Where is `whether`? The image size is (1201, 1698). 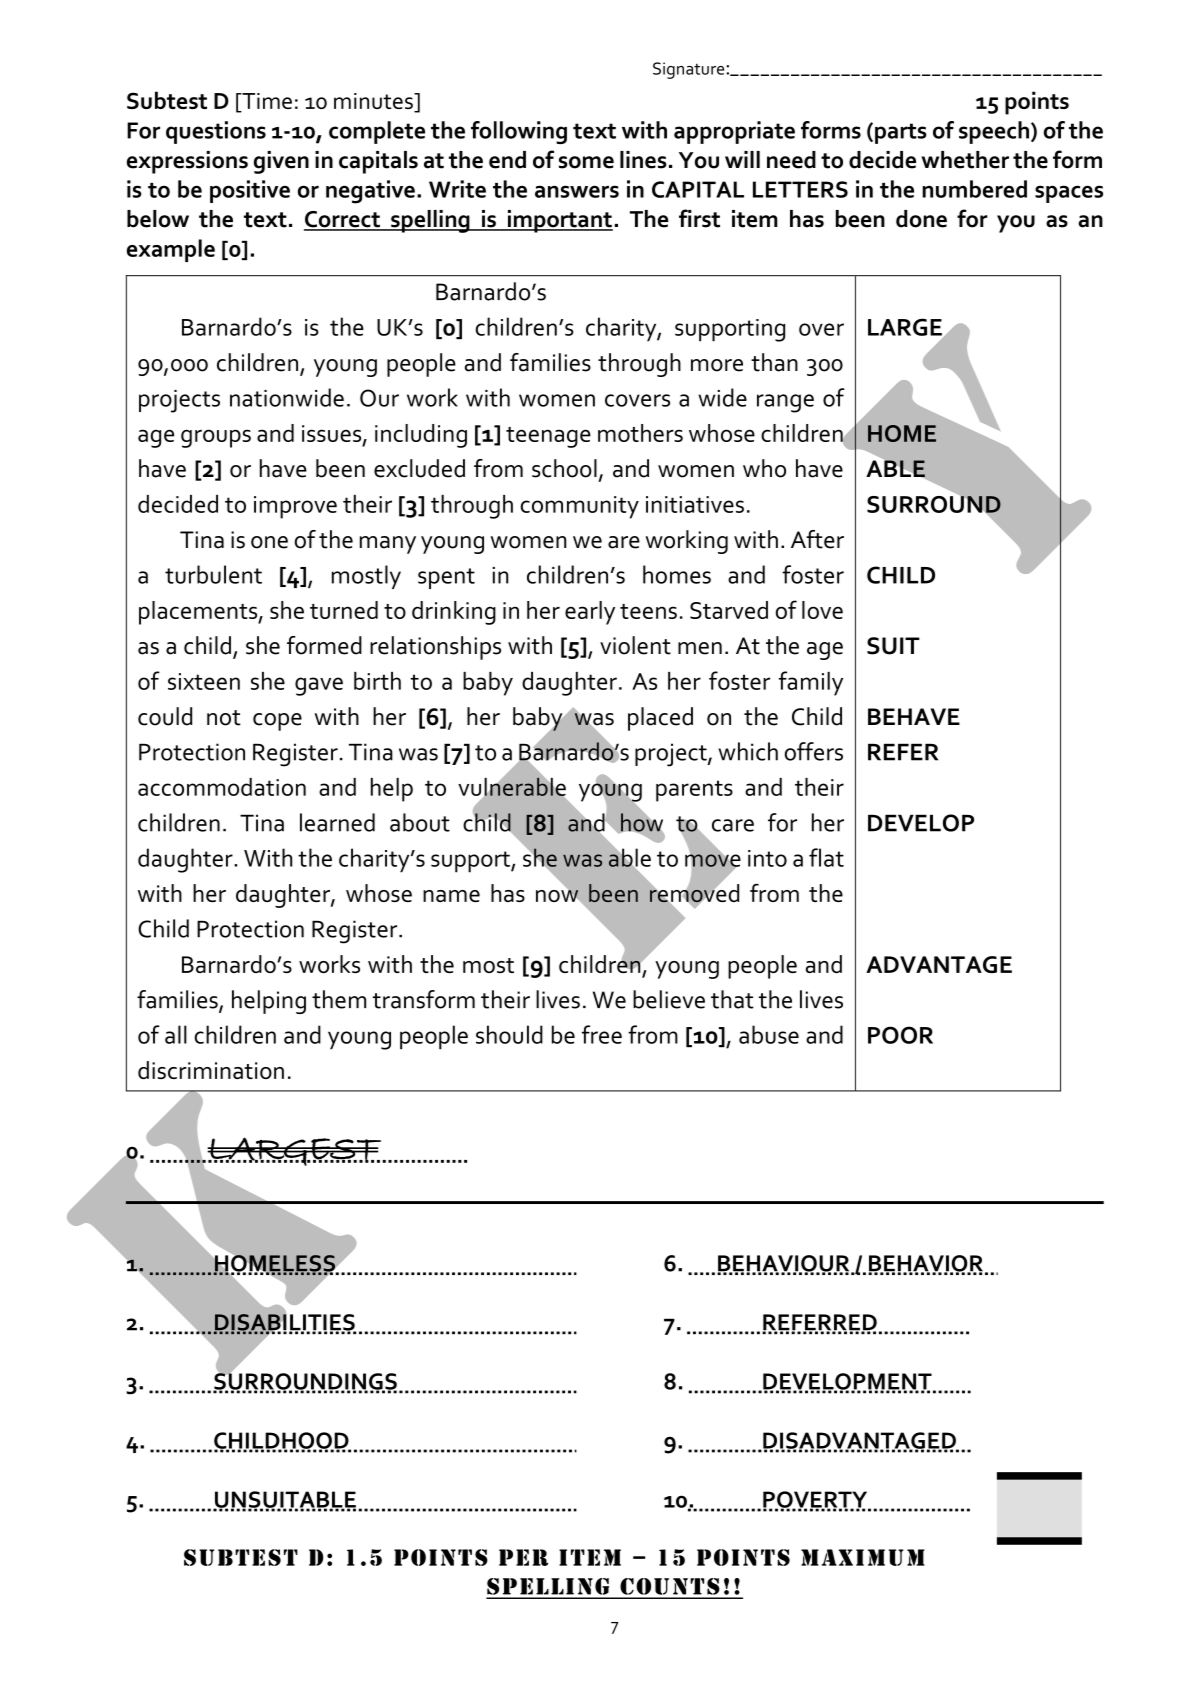 whether is located at coordinates (965, 160).
